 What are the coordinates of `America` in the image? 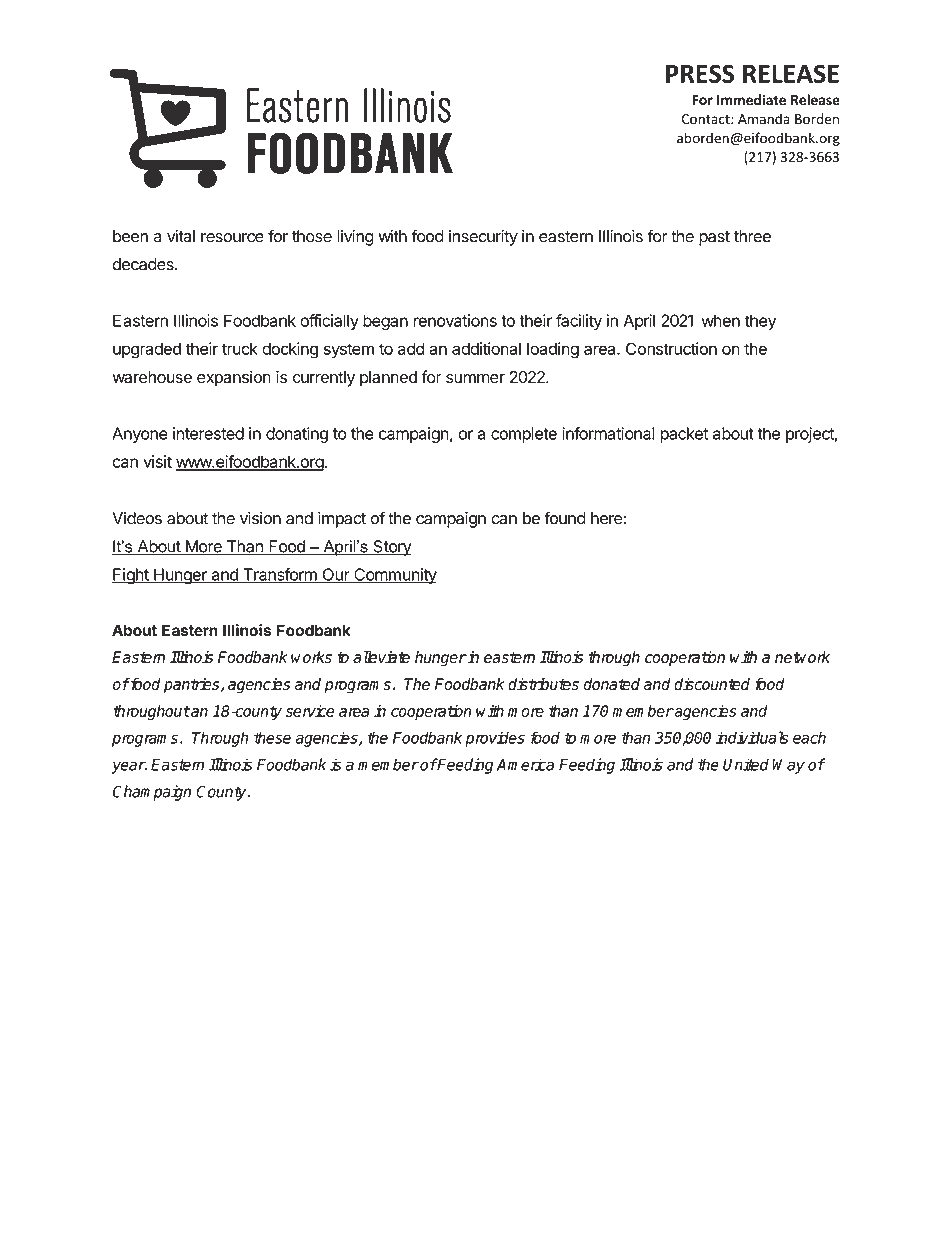 It's located at (525, 764).
